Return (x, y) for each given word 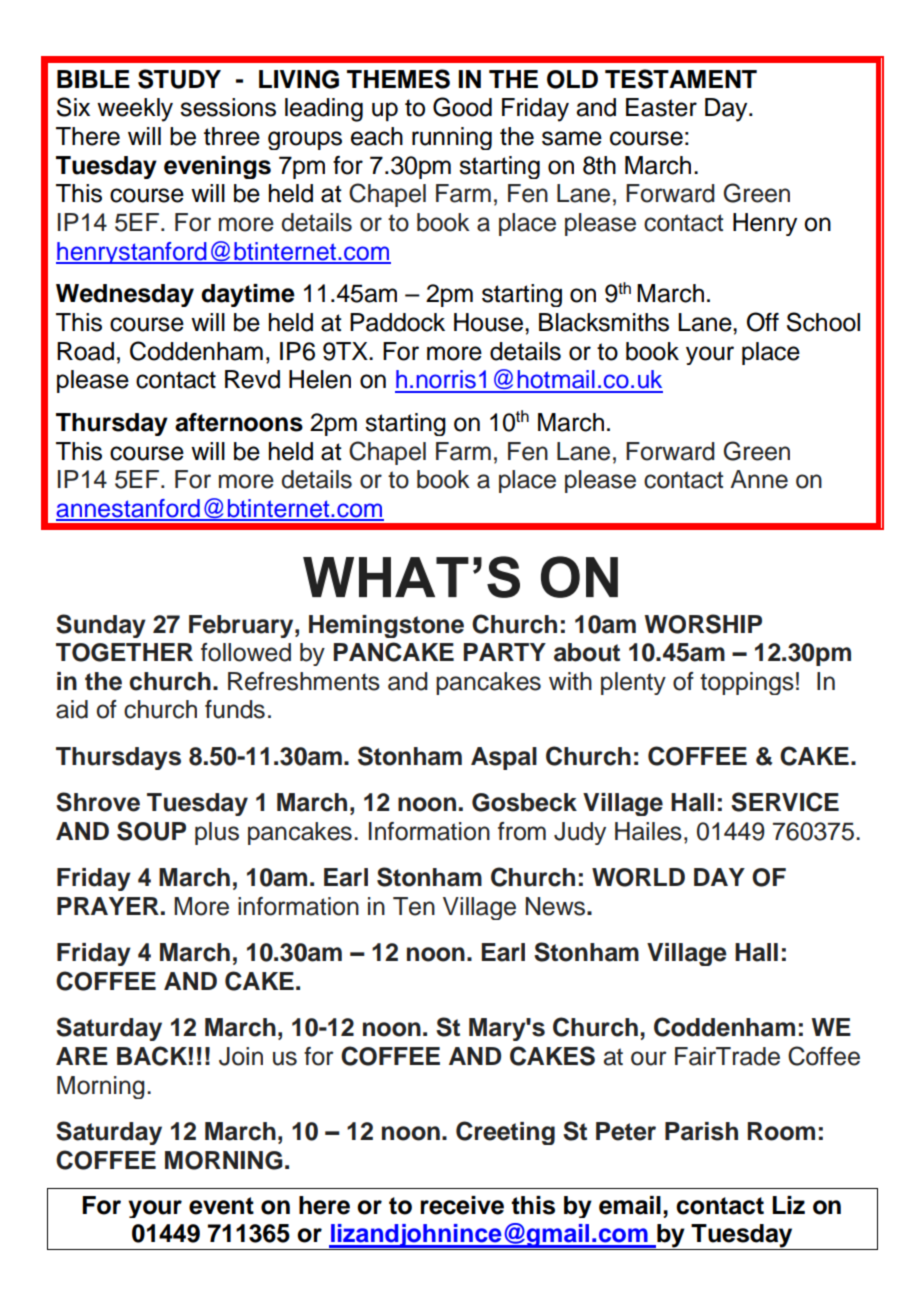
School (823, 322)
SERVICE (785, 802)
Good (462, 107)
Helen (320, 379)
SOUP (151, 831)
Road (85, 351)
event (221, 1206)
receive (462, 1205)
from (522, 831)
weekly (135, 110)
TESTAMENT (681, 79)
